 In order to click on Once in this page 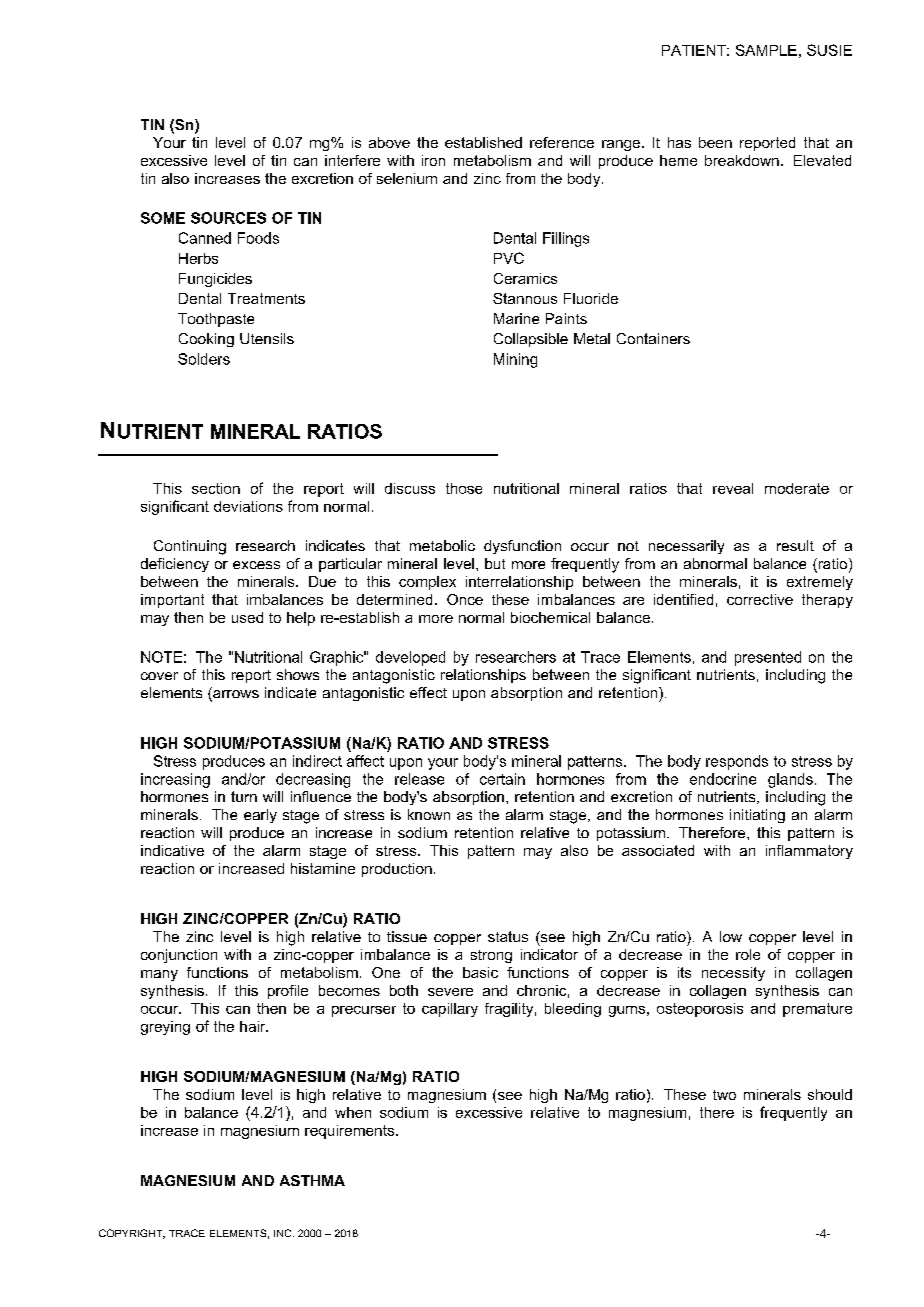, I will do `click(465, 599)`.
